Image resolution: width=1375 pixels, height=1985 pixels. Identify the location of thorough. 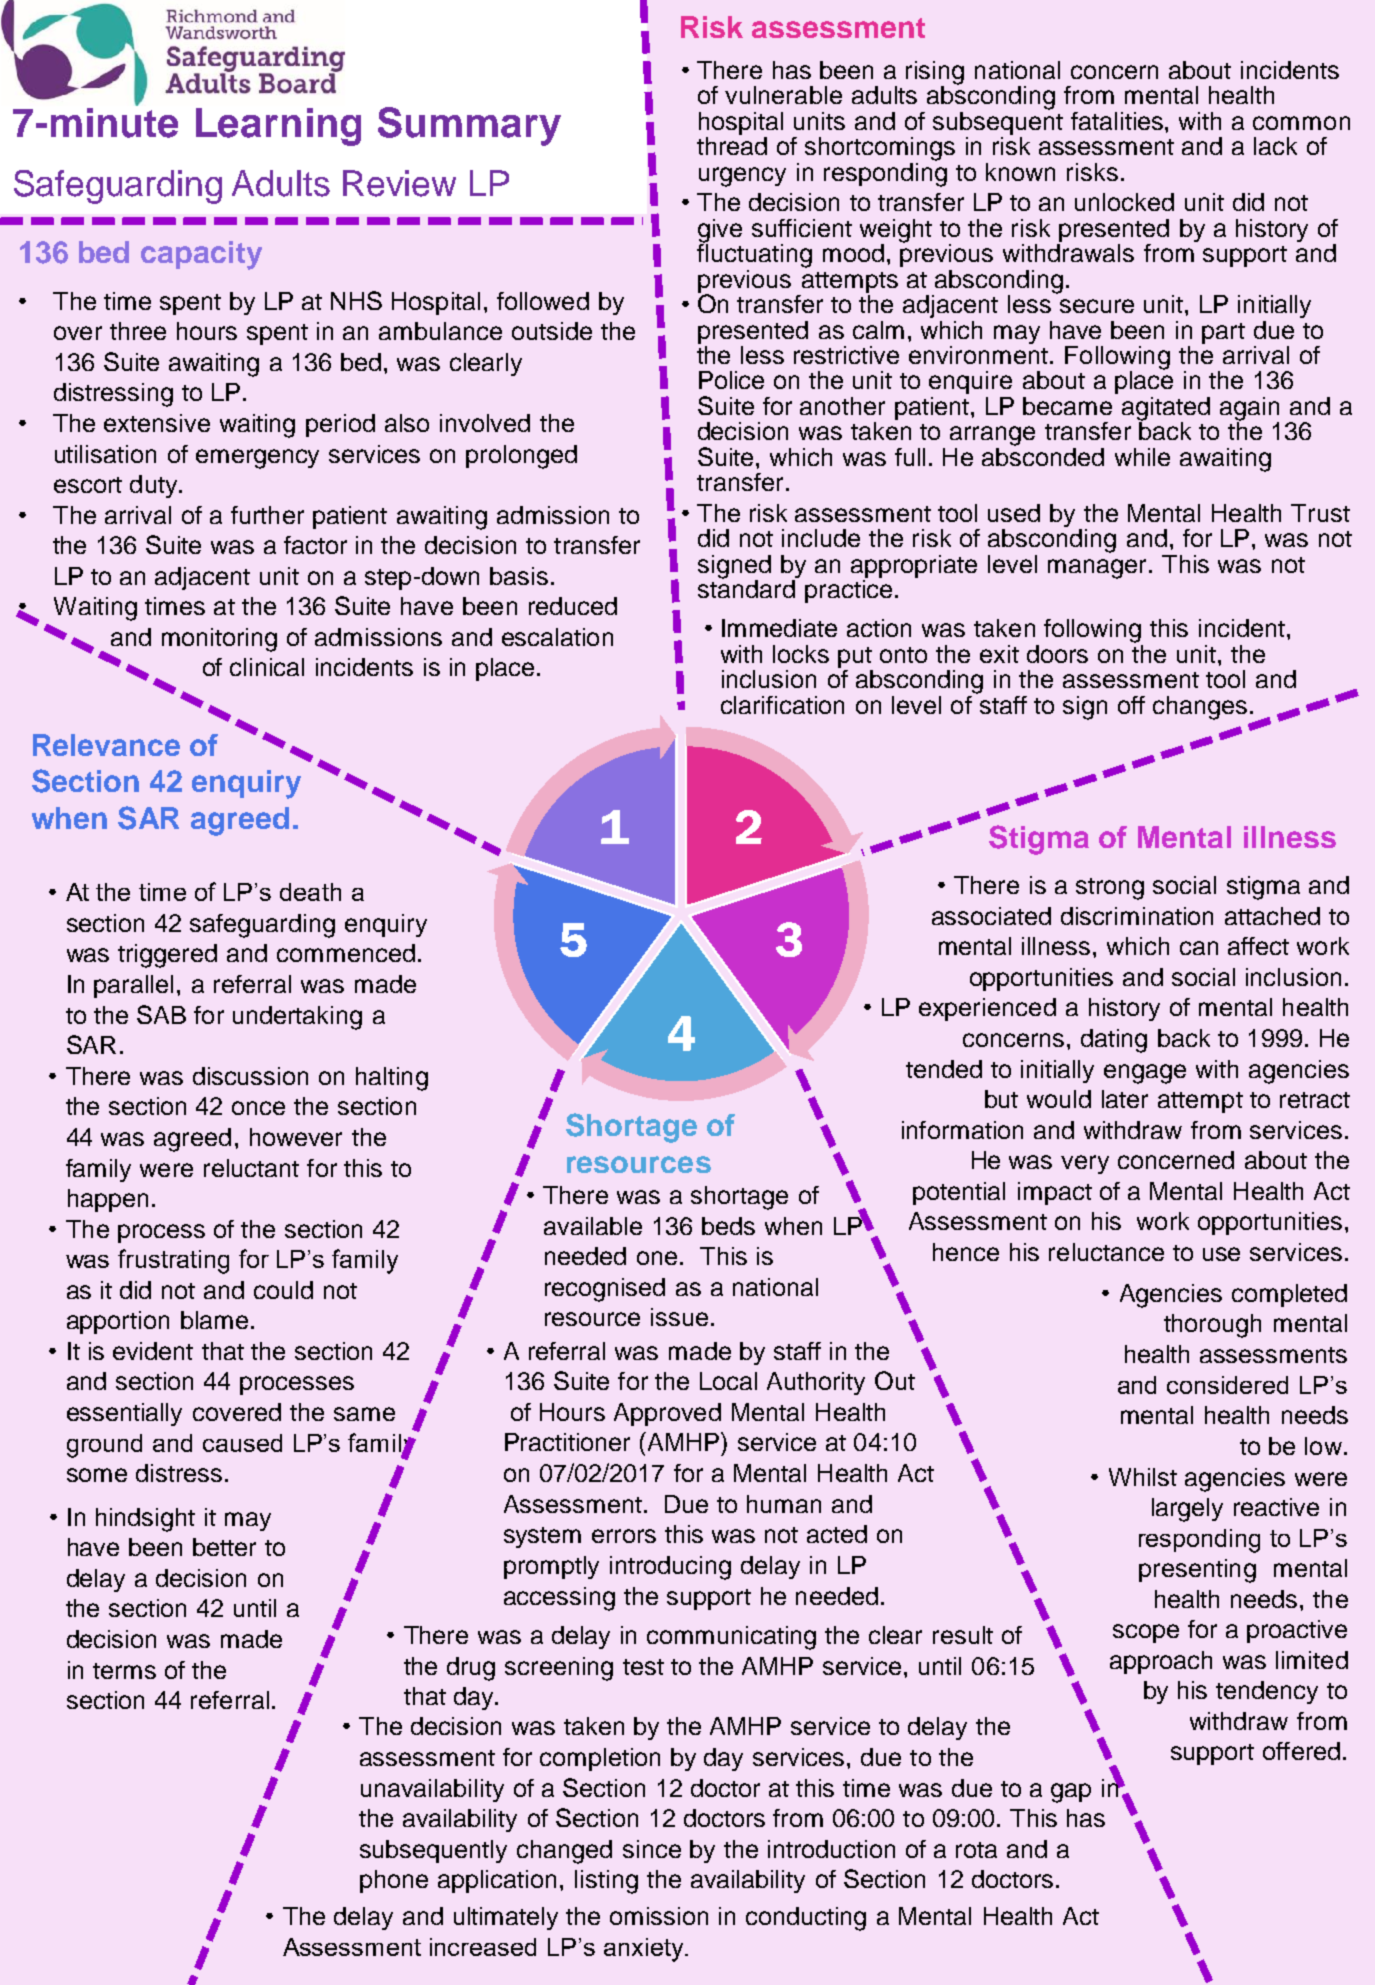
(1212, 1326).
